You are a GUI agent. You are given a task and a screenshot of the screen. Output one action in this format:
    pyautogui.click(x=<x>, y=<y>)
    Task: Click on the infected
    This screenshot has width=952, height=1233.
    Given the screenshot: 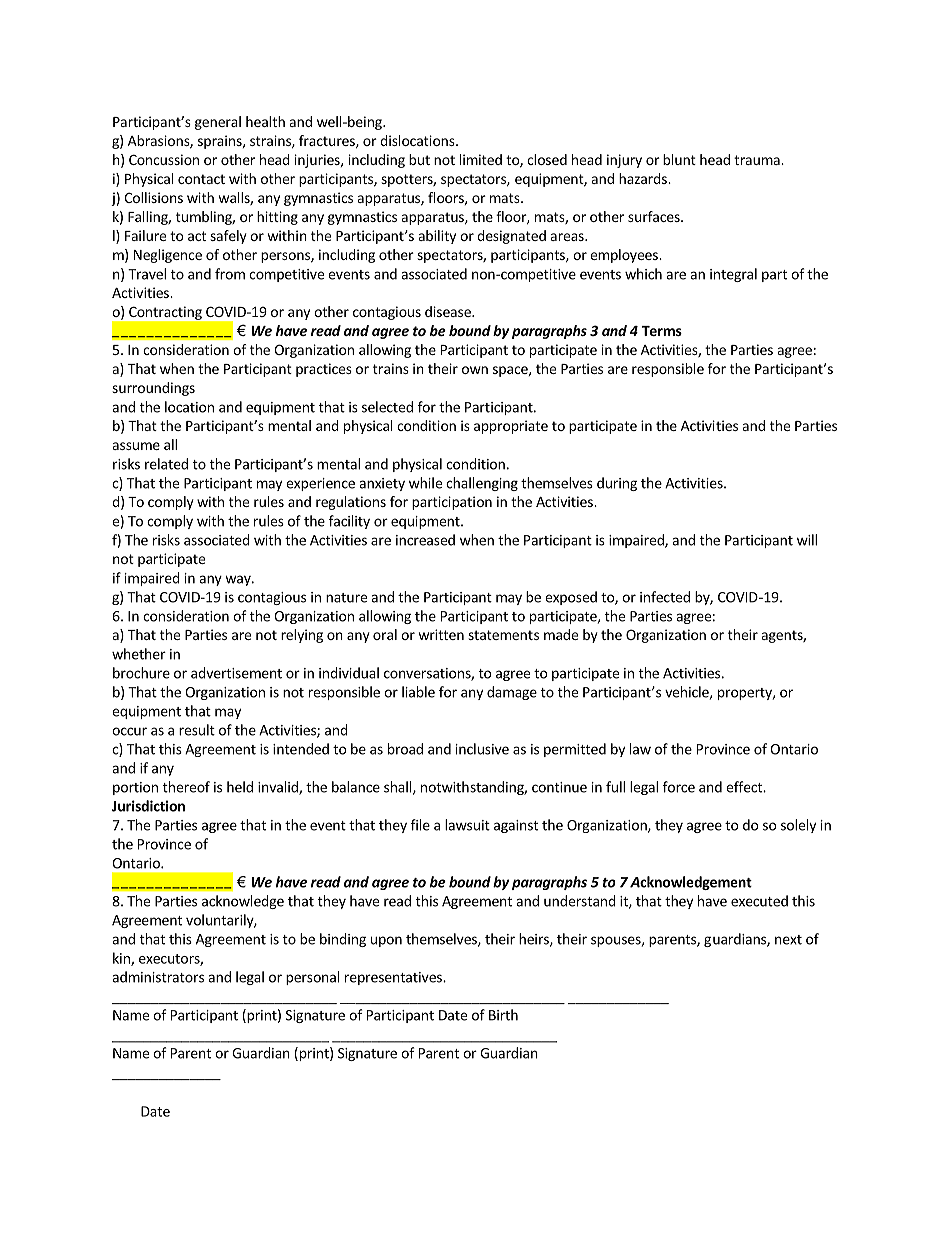 What is the action you would take?
    pyautogui.click(x=665, y=597)
